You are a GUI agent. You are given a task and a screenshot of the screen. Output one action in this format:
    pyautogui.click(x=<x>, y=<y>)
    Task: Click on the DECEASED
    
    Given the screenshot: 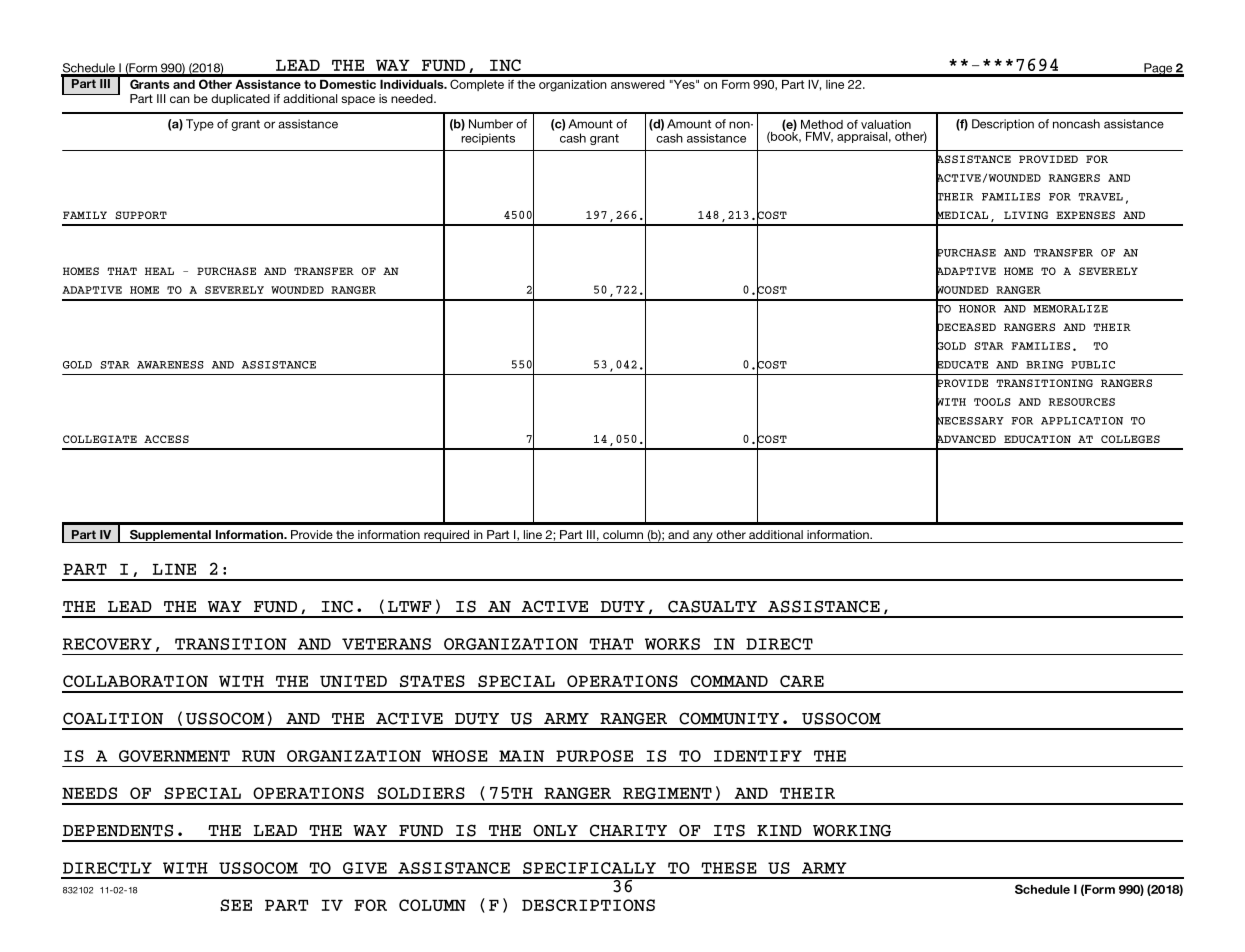 What is the action you would take?
    pyautogui.click(x=966, y=327)
